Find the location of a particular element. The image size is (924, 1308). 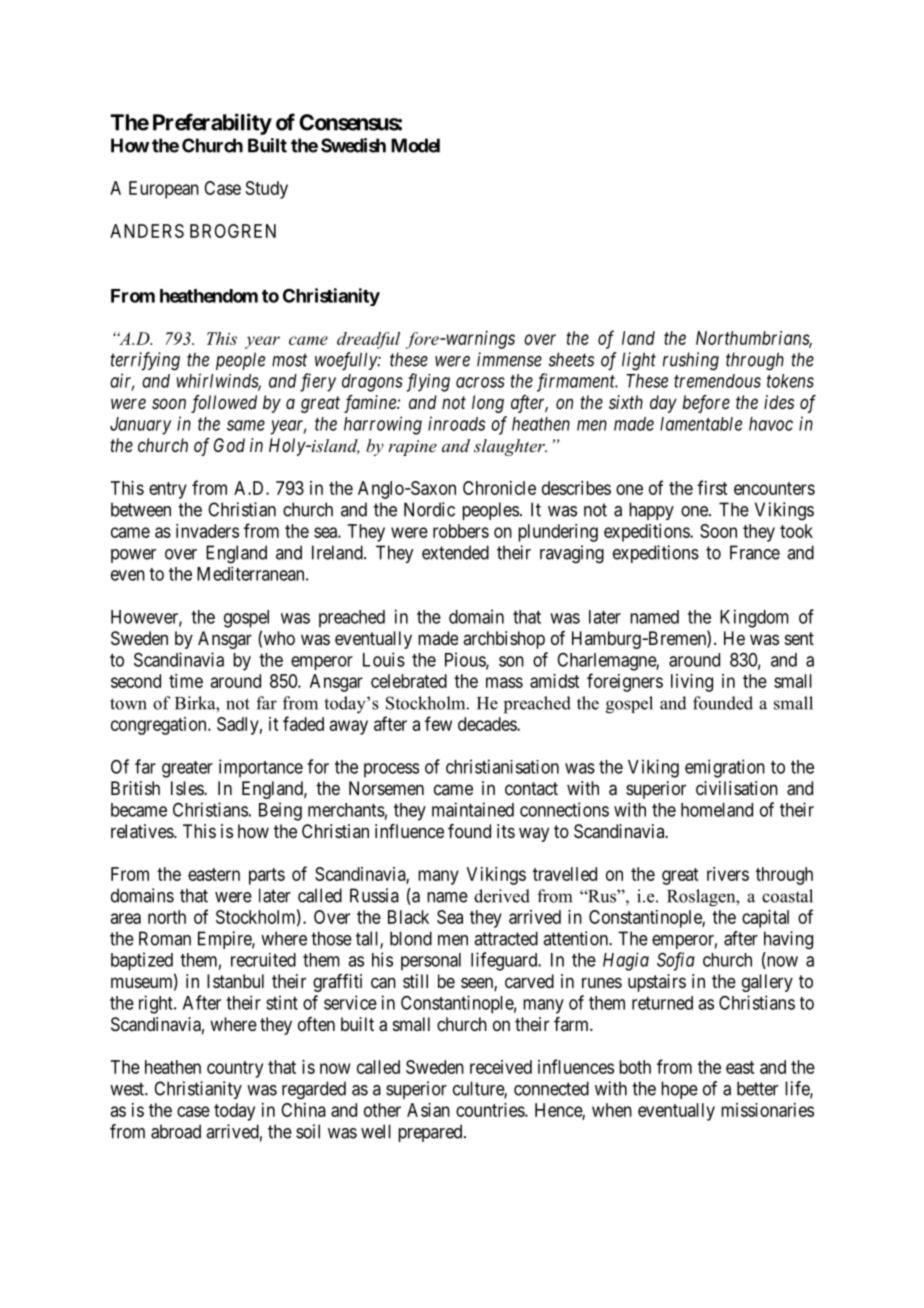

countries is located at coordinates (491, 1110).
